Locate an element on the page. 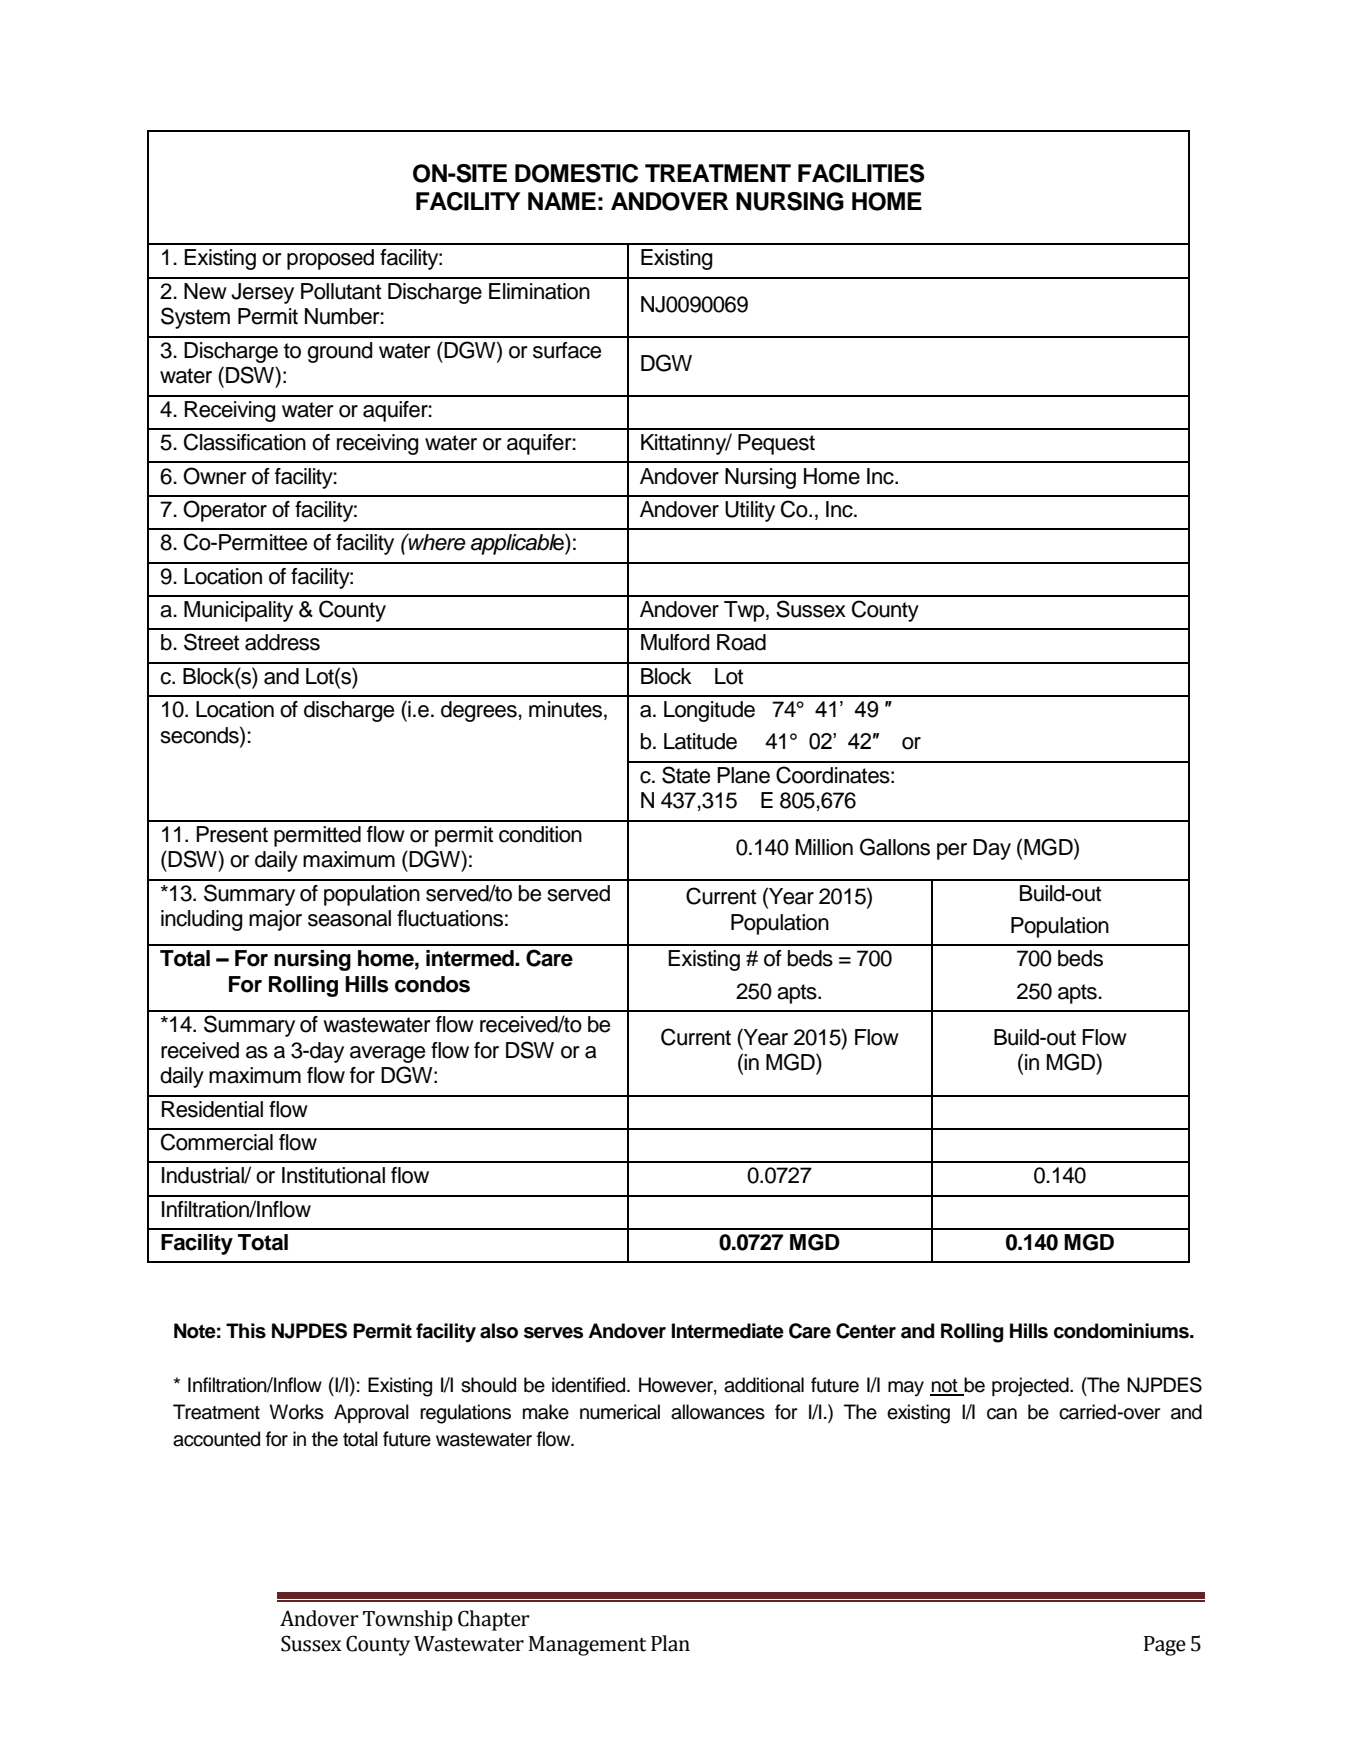 The height and width of the page is (1762, 1362). Institutional is located at coordinates (333, 1175).
